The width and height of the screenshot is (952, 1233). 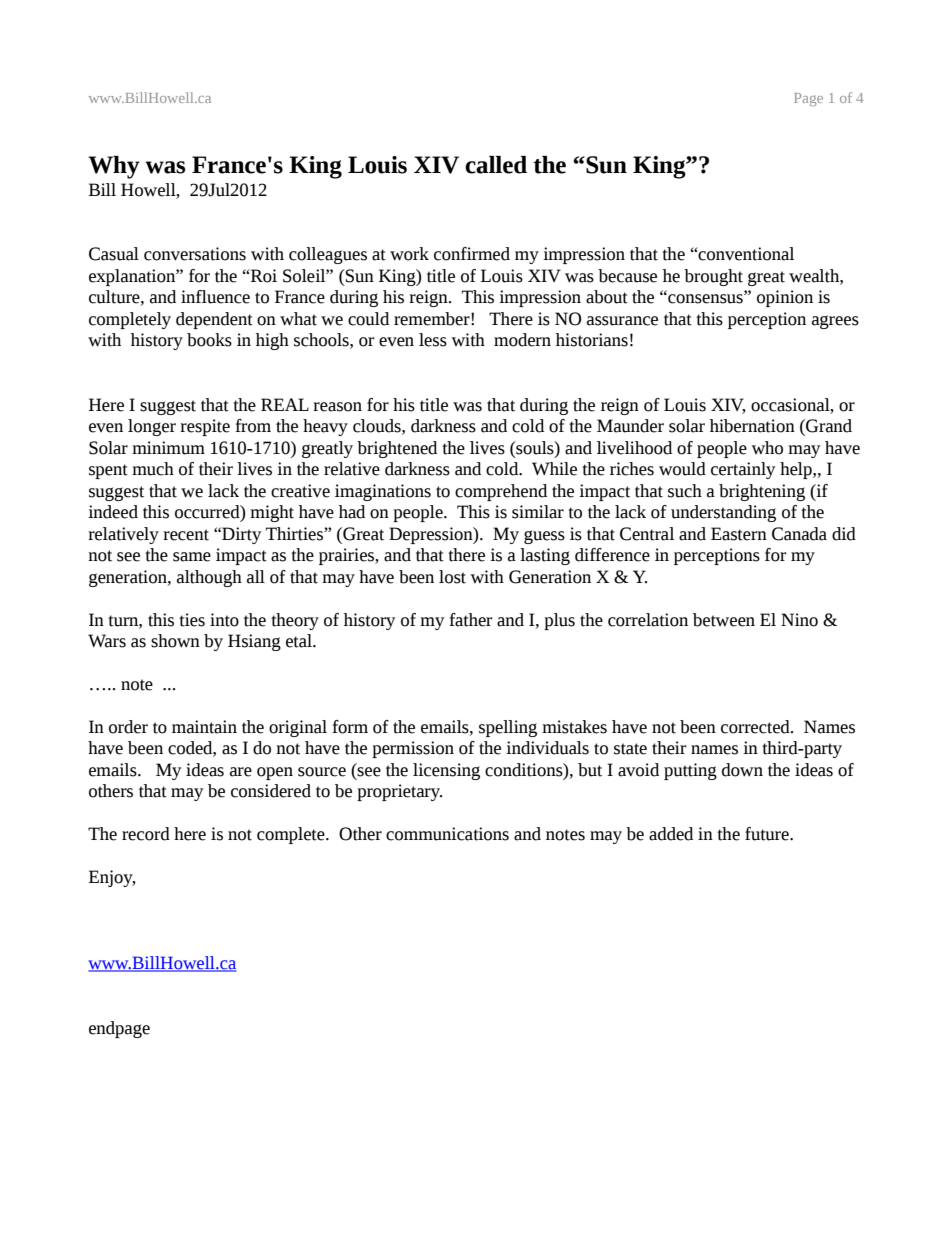 What do you see at coordinates (835, 322) in the screenshot?
I see `agrees` at bounding box center [835, 322].
